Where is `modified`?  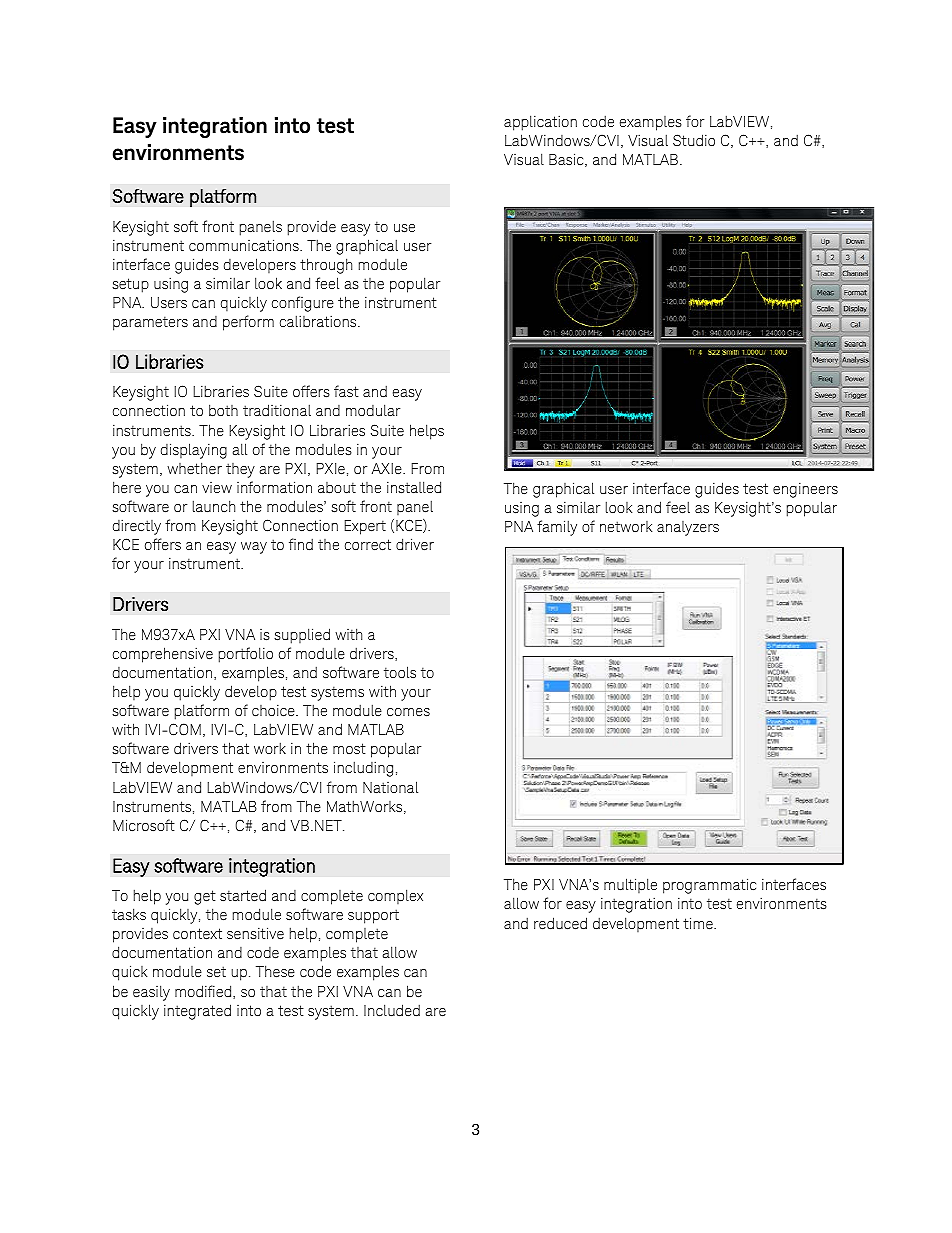
modified is located at coordinates (204, 992).
